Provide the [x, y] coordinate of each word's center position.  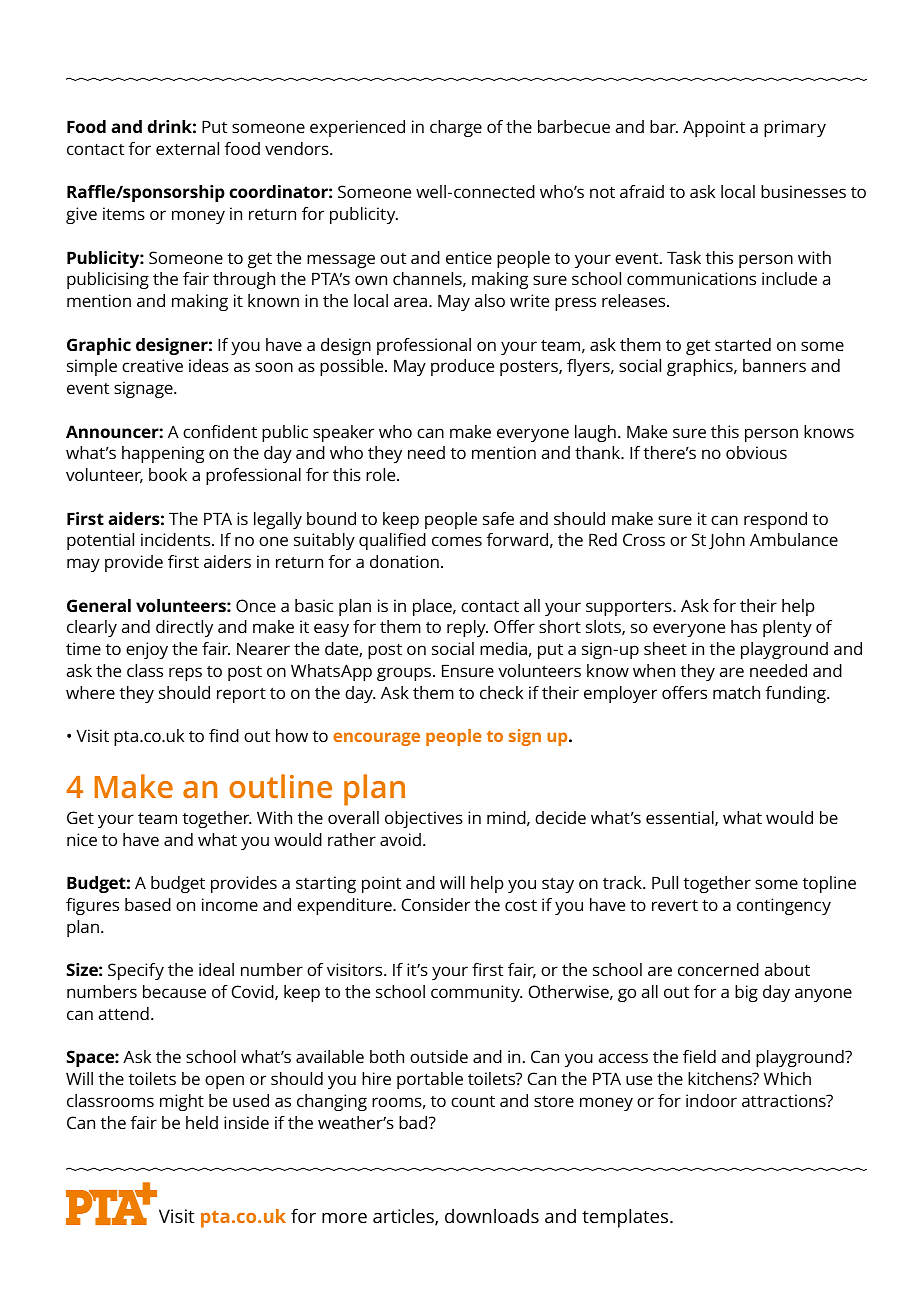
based [148, 904]
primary [795, 128]
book [168, 474]
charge [456, 128]
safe [498, 518]
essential [681, 818]
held [202, 1122]
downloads [492, 1216]
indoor [711, 1100]
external [187, 148]
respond [775, 520]
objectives [424, 819]
